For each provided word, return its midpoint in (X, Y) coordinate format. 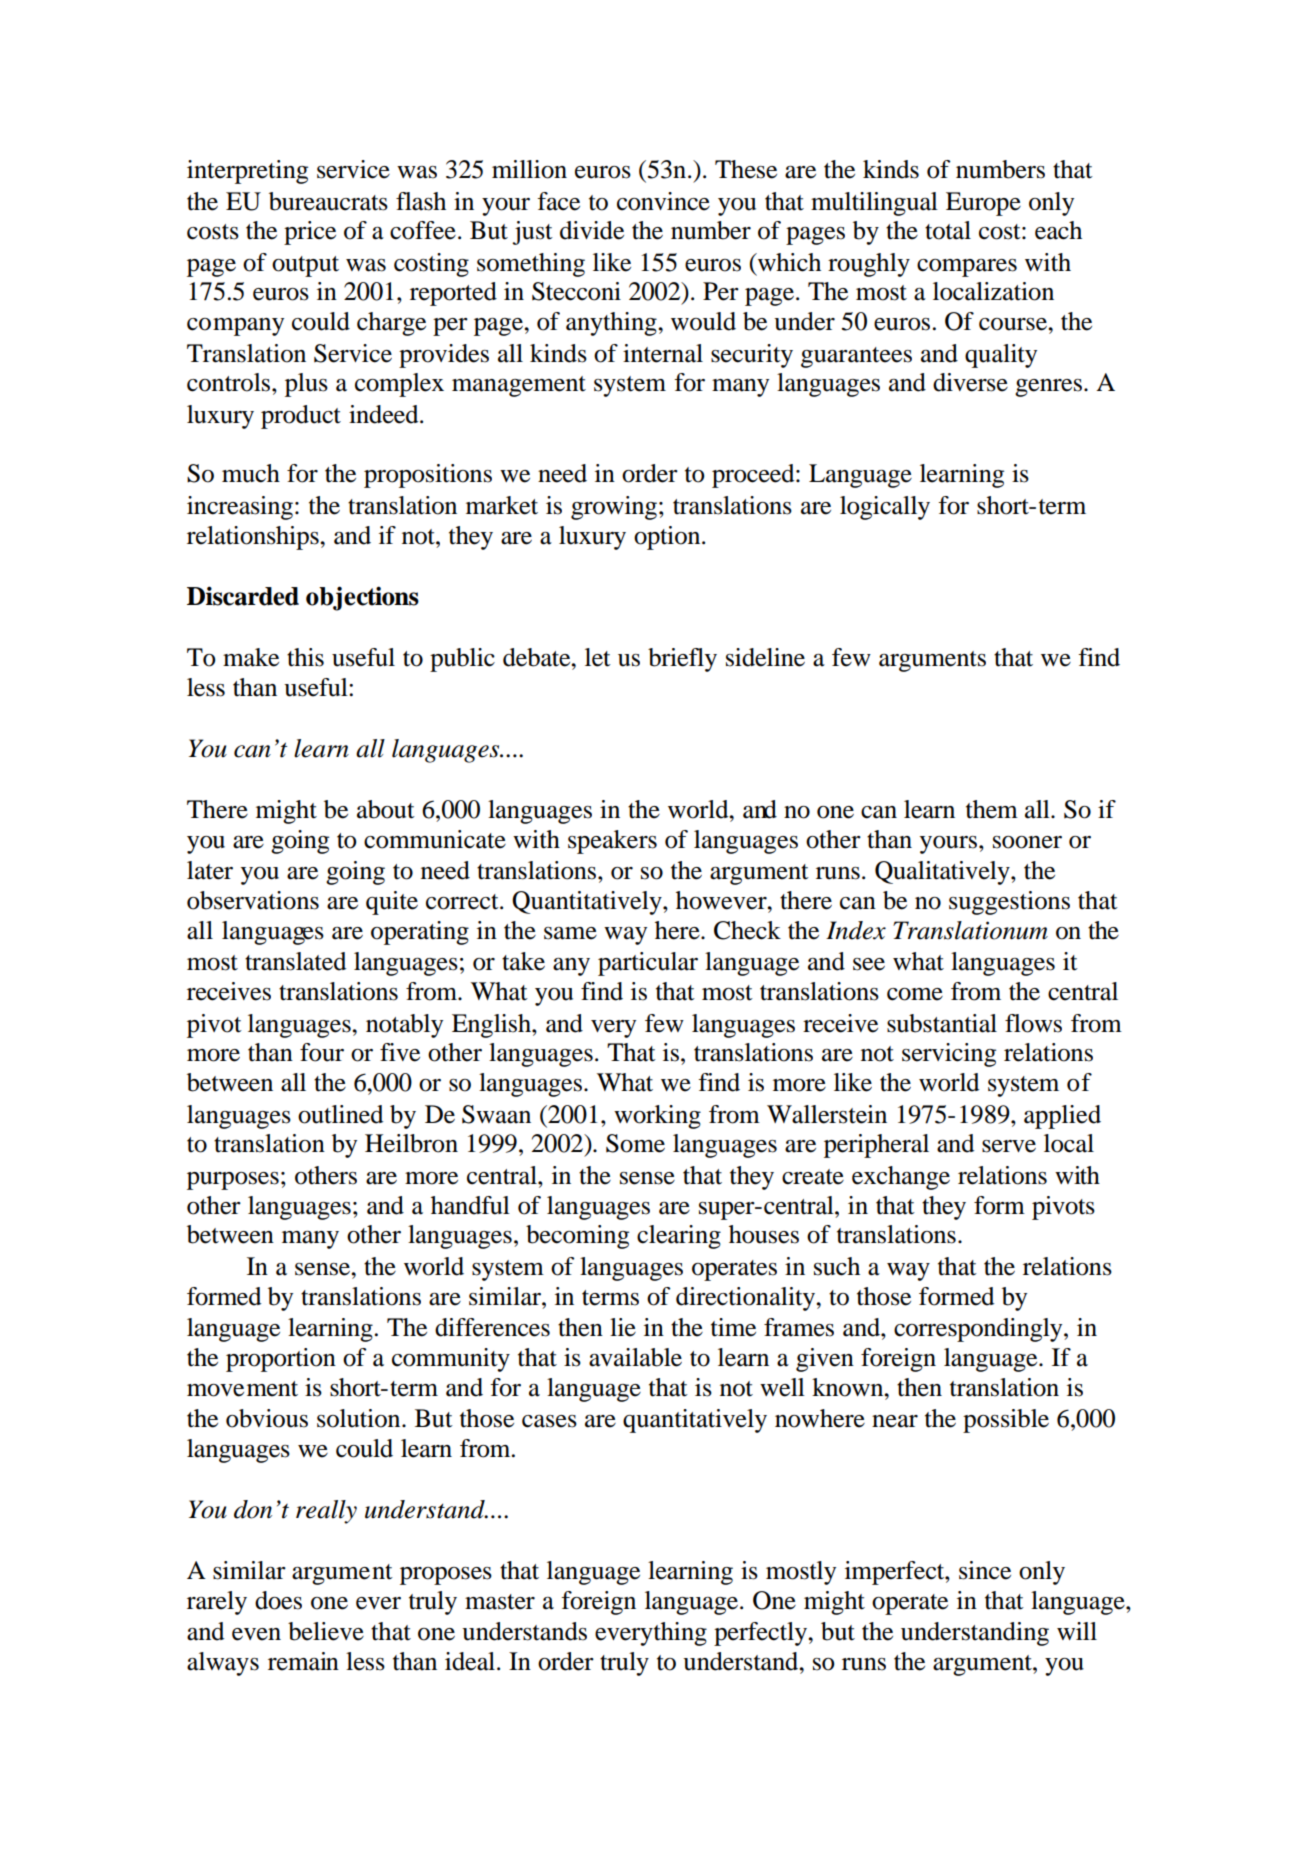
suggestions (1009, 903)
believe (326, 1631)
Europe (983, 204)
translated (295, 961)
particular (648, 964)
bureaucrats (328, 201)
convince (663, 201)
